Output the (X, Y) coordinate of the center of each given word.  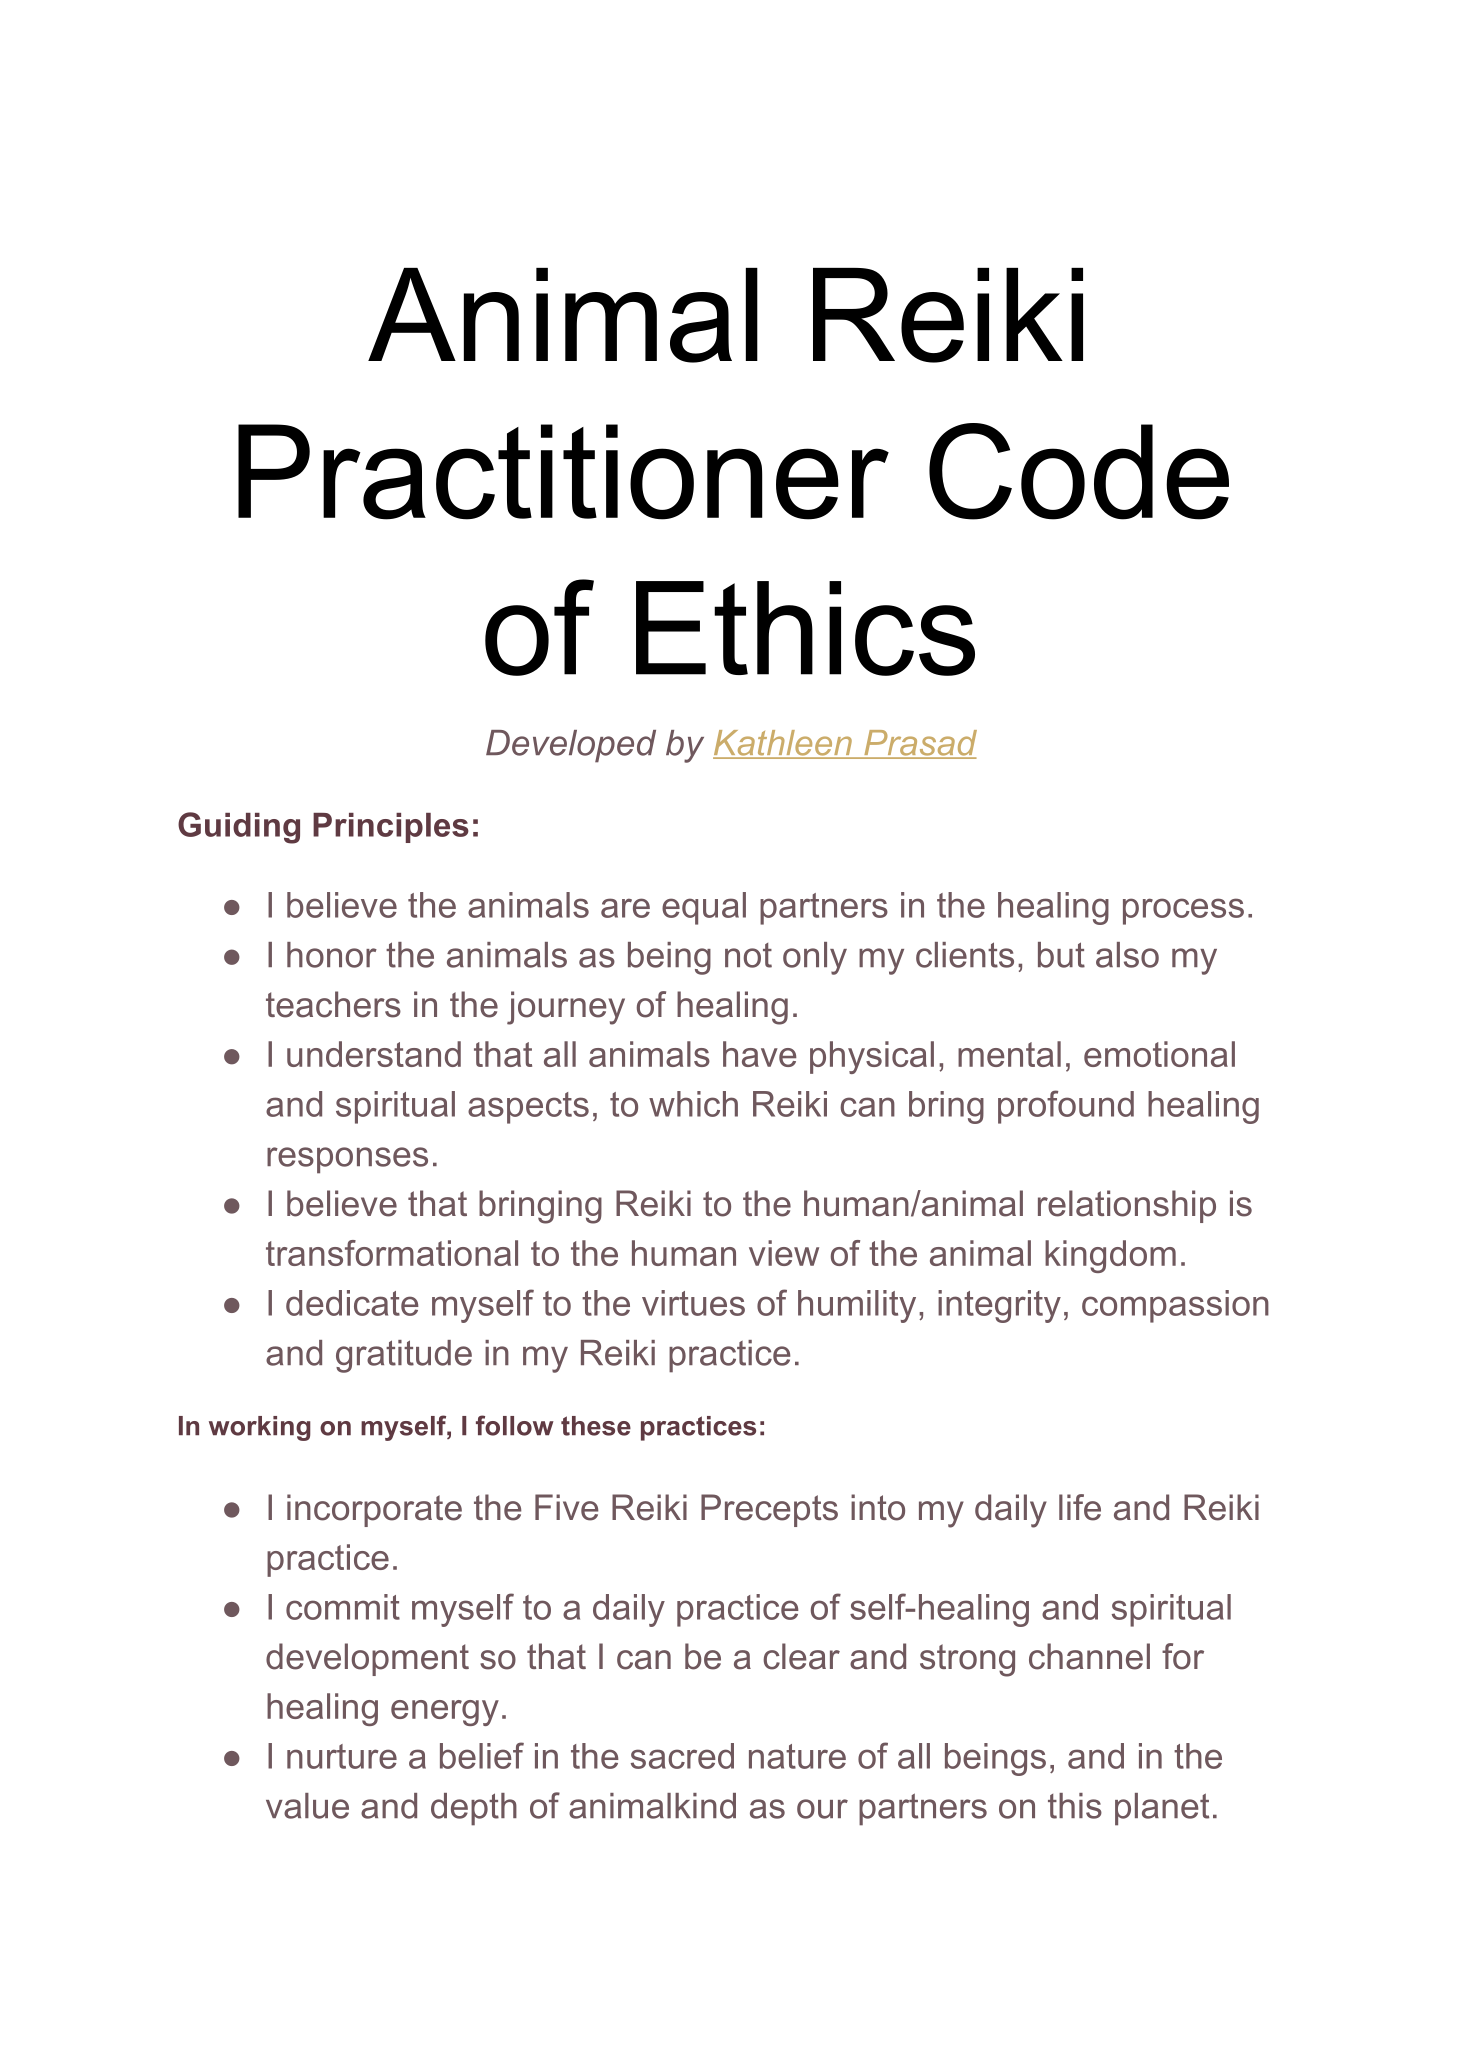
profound (1066, 1107)
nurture (342, 1756)
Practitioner (563, 472)
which (693, 1104)
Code (1079, 471)
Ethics (805, 628)
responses (347, 1160)
